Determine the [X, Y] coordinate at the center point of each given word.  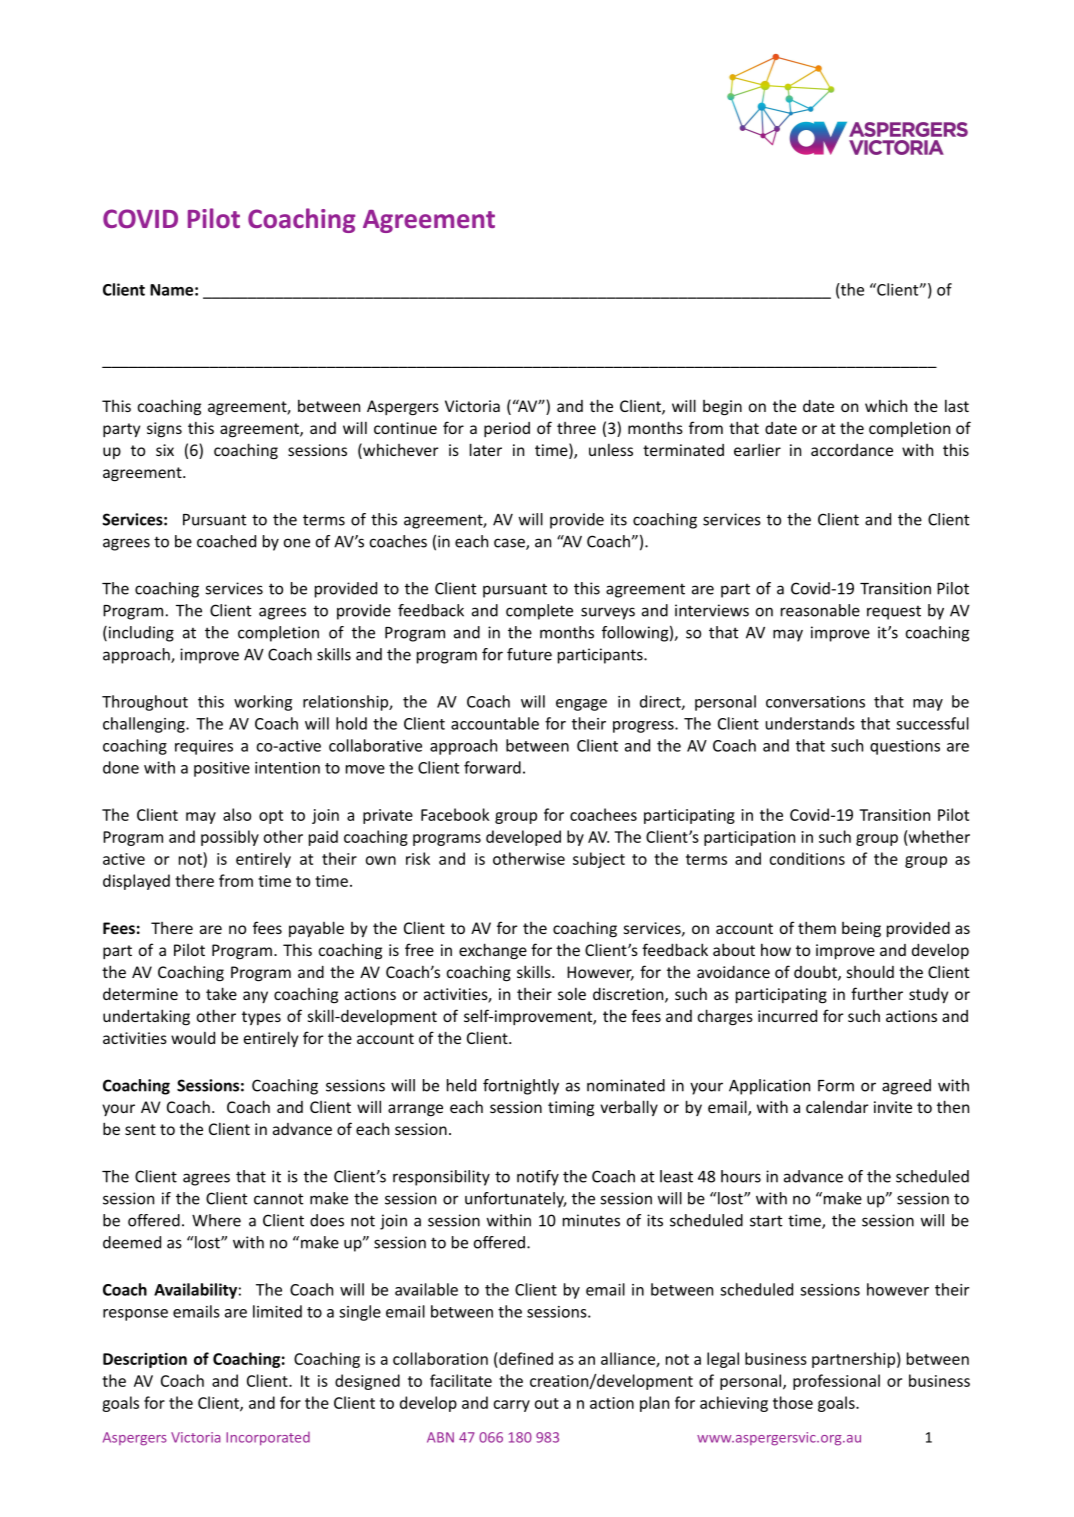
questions [905, 747]
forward [492, 767]
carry [512, 1406]
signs [164, 429]
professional [836, 1382]
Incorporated [268, 1438]
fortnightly [521, 1087]
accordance [852, 450]
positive [222, 769]
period [507, 429]
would [193, 1037]
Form [836, 1086]
